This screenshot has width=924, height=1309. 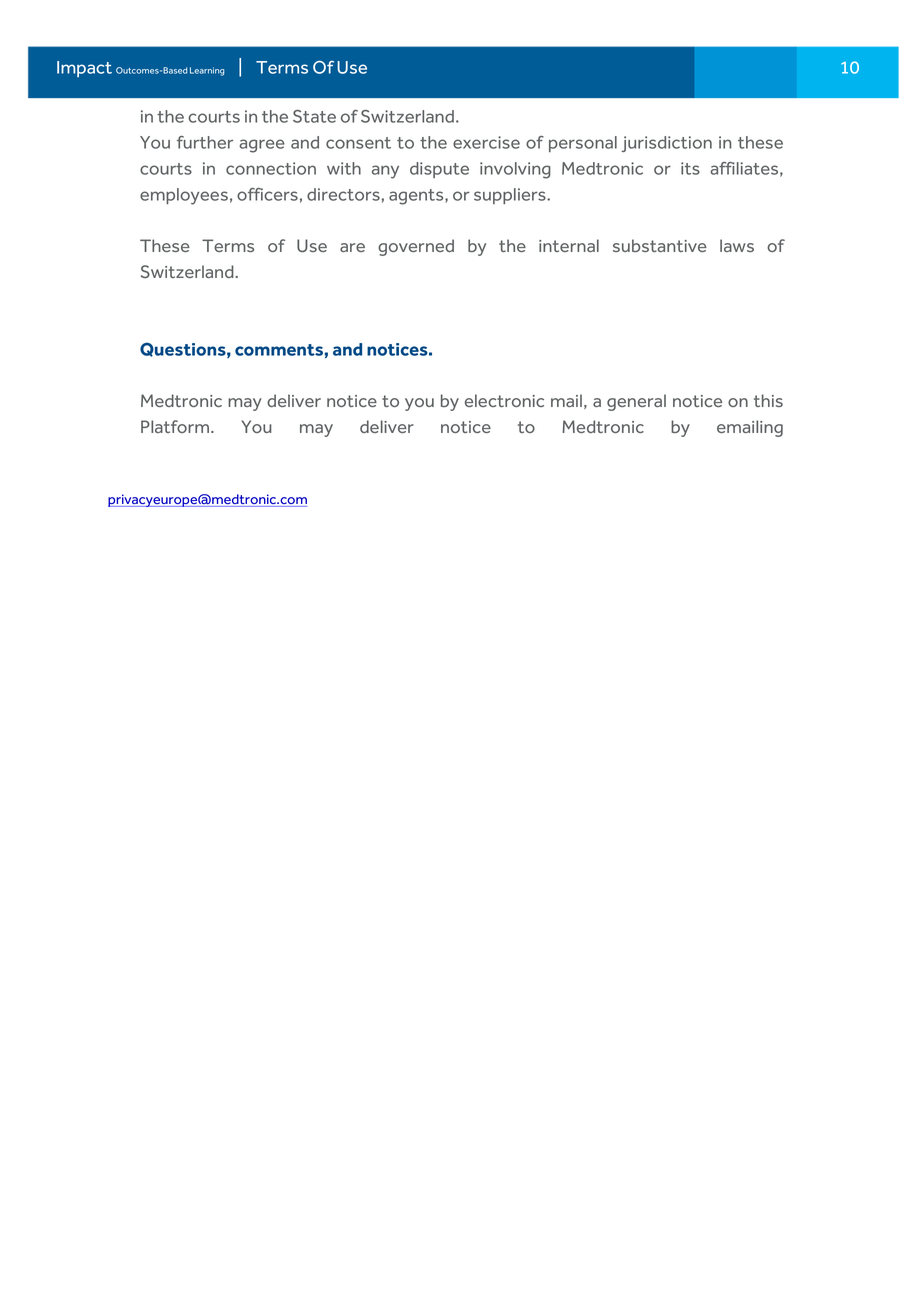 What do you see at coordinates (352, 247) in the screenshot?
I see `are` at bounding box center [352, 247].
